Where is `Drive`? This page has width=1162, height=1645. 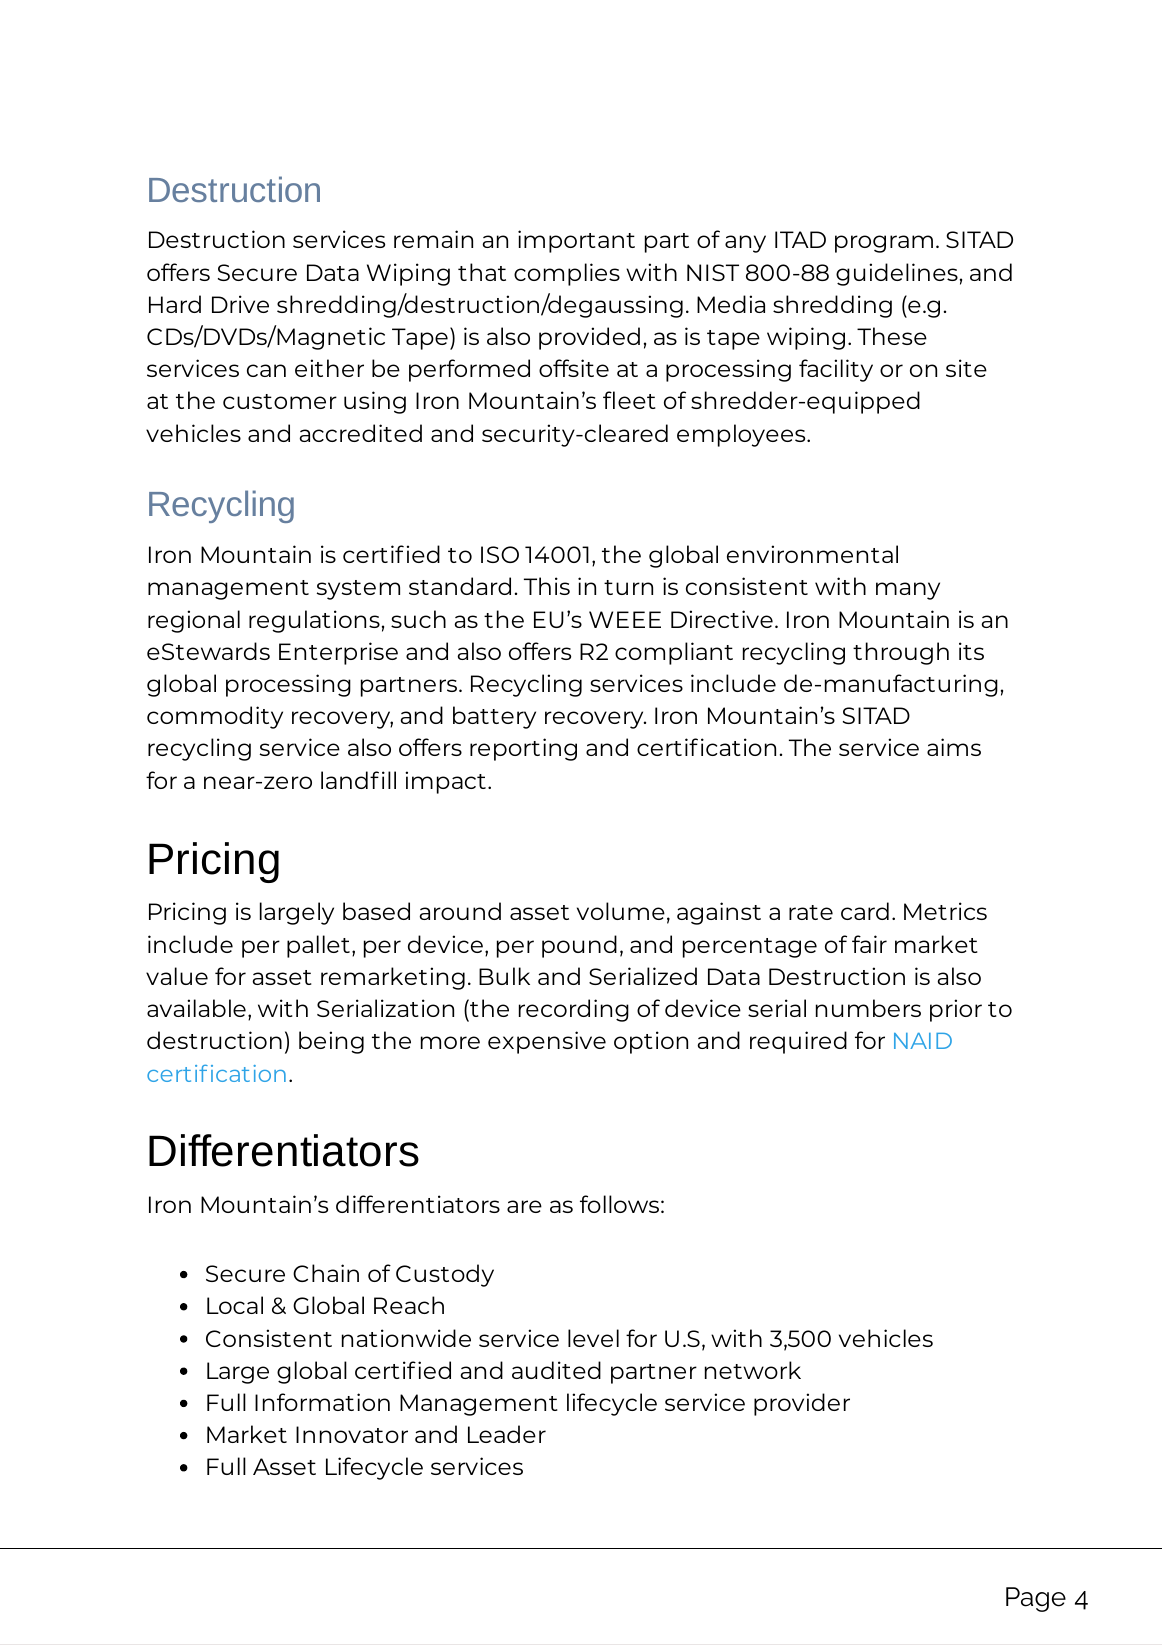 Drive is located at coordinates (240, 304).
